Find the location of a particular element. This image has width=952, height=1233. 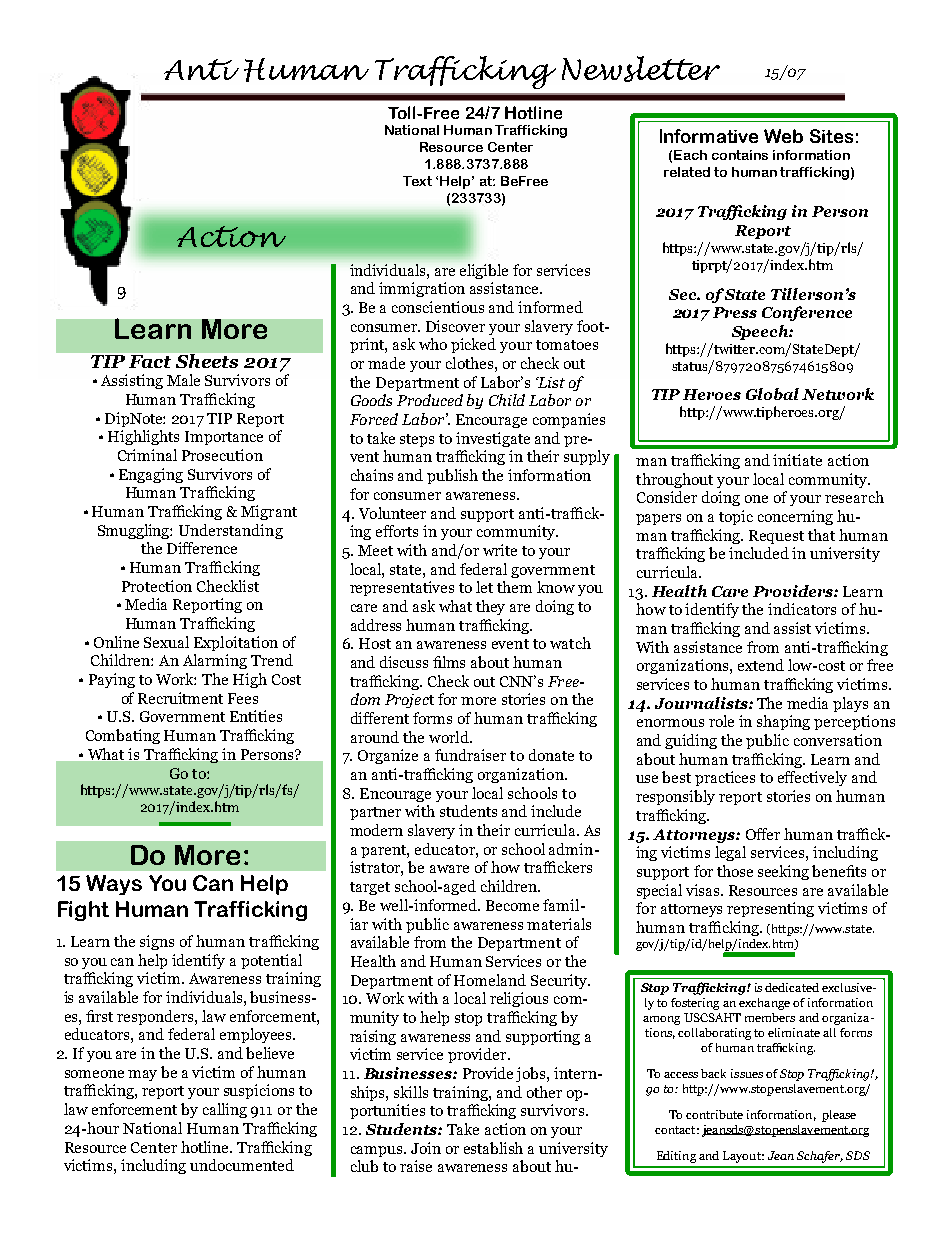

establish is located at coordinates (493, 1148).
